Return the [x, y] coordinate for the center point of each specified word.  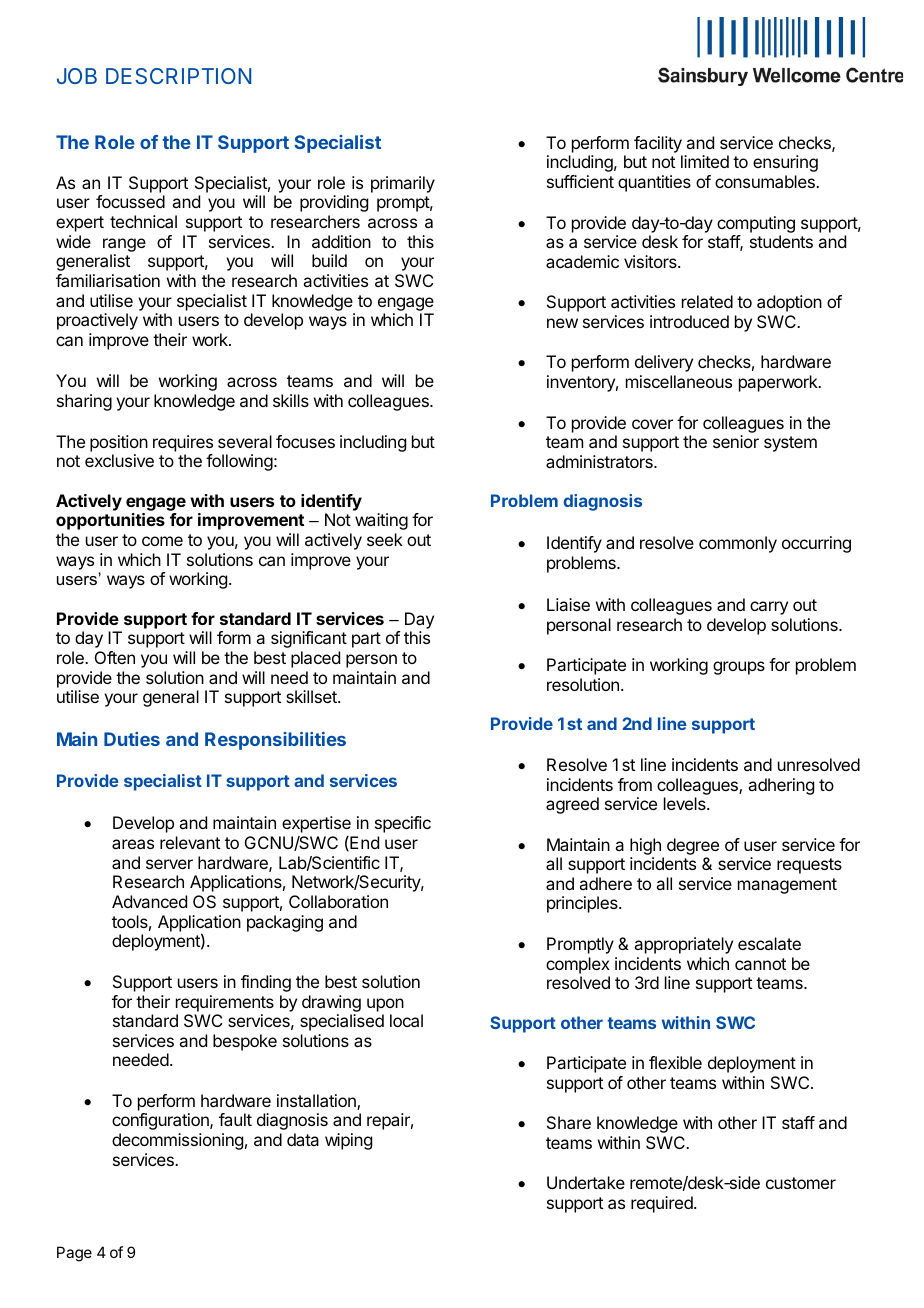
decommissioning [177, 1141]
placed [315, 659]
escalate [769, 943]
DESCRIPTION [178, 76]
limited [705, 161]
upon [385, 1005]
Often [115, 657]
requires [183, 443]
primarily [403, 184]
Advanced [149, 901]
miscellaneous [679, 381]
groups [739, 668]
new [562, 323]
